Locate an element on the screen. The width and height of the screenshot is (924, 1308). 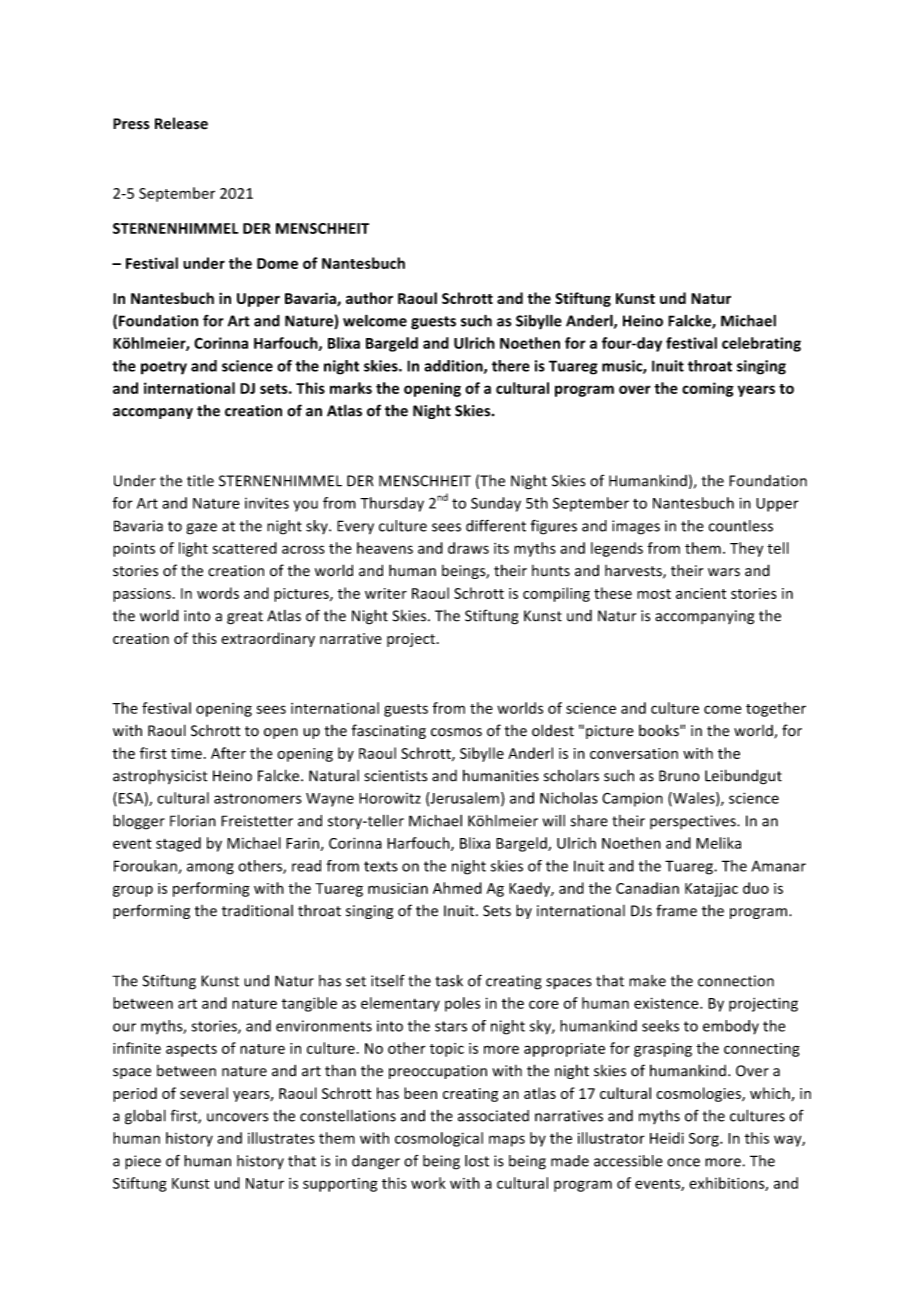
Sunday is located at coordinates (496, 504).
